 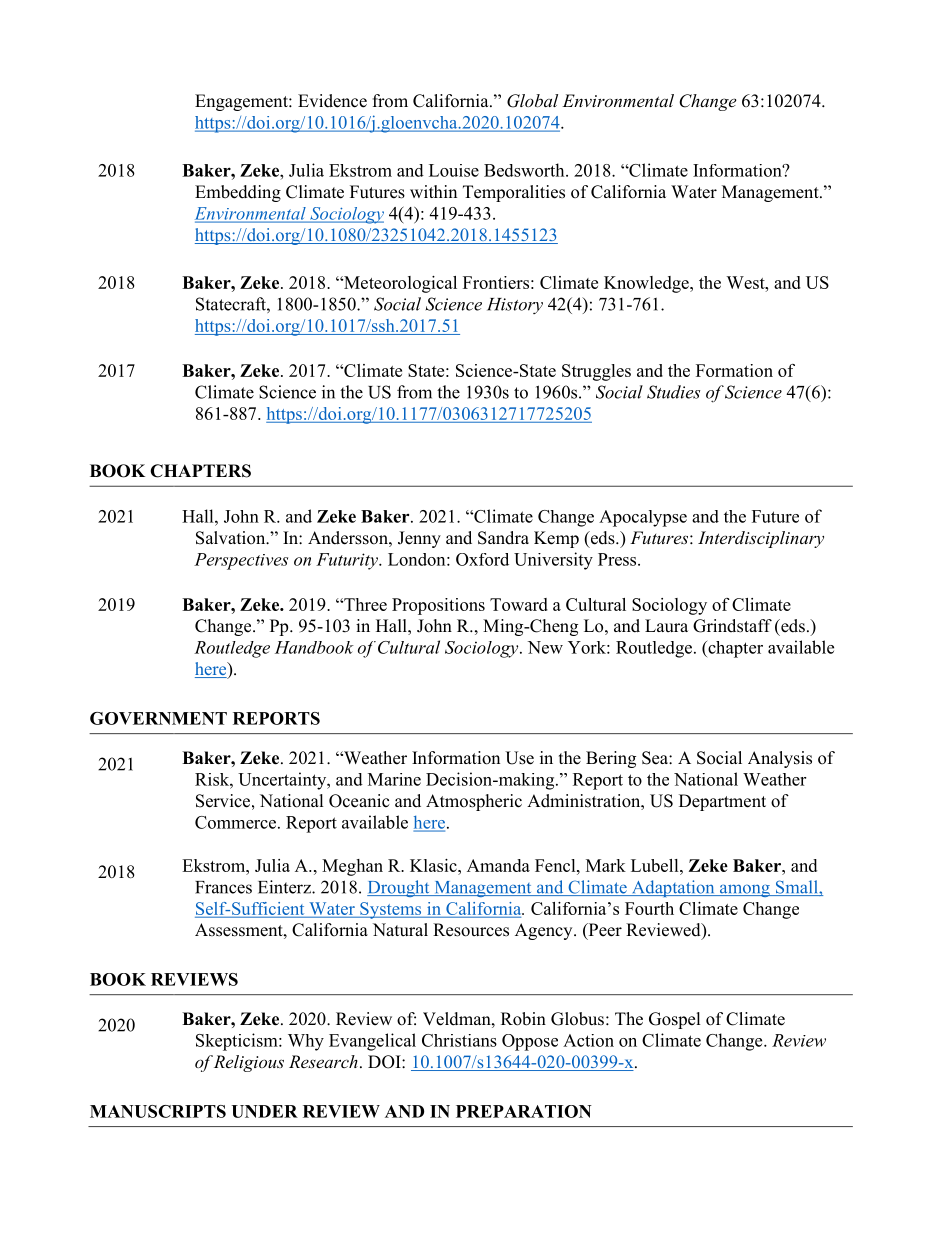 What do you see at coordinates (515, 306) in the screenshot?
I see `History` at bounding box center [515, 306].
